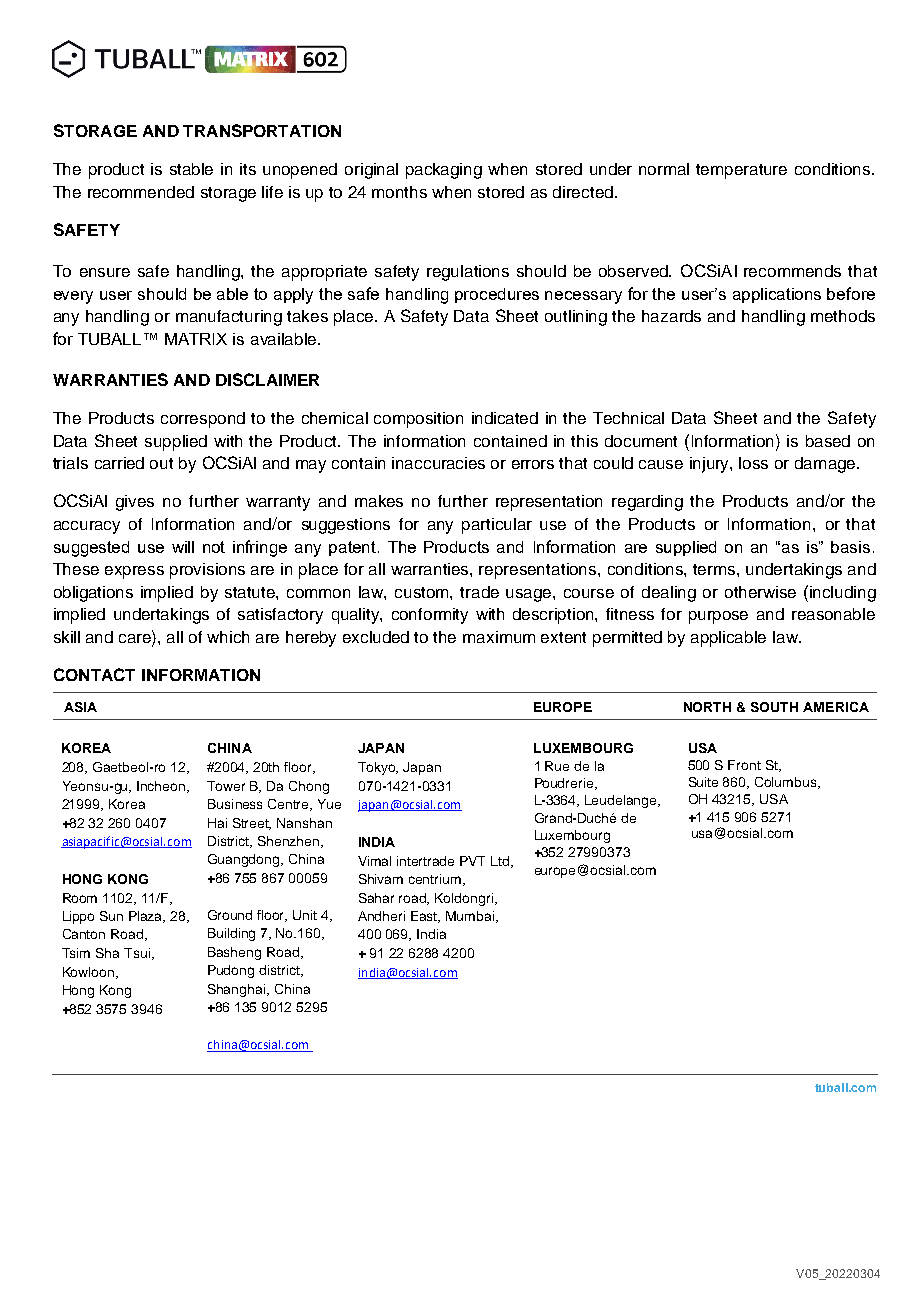  What do you see at coordinates (183, 547) in the page?
I see `will` at bounding box center [183, 547].
